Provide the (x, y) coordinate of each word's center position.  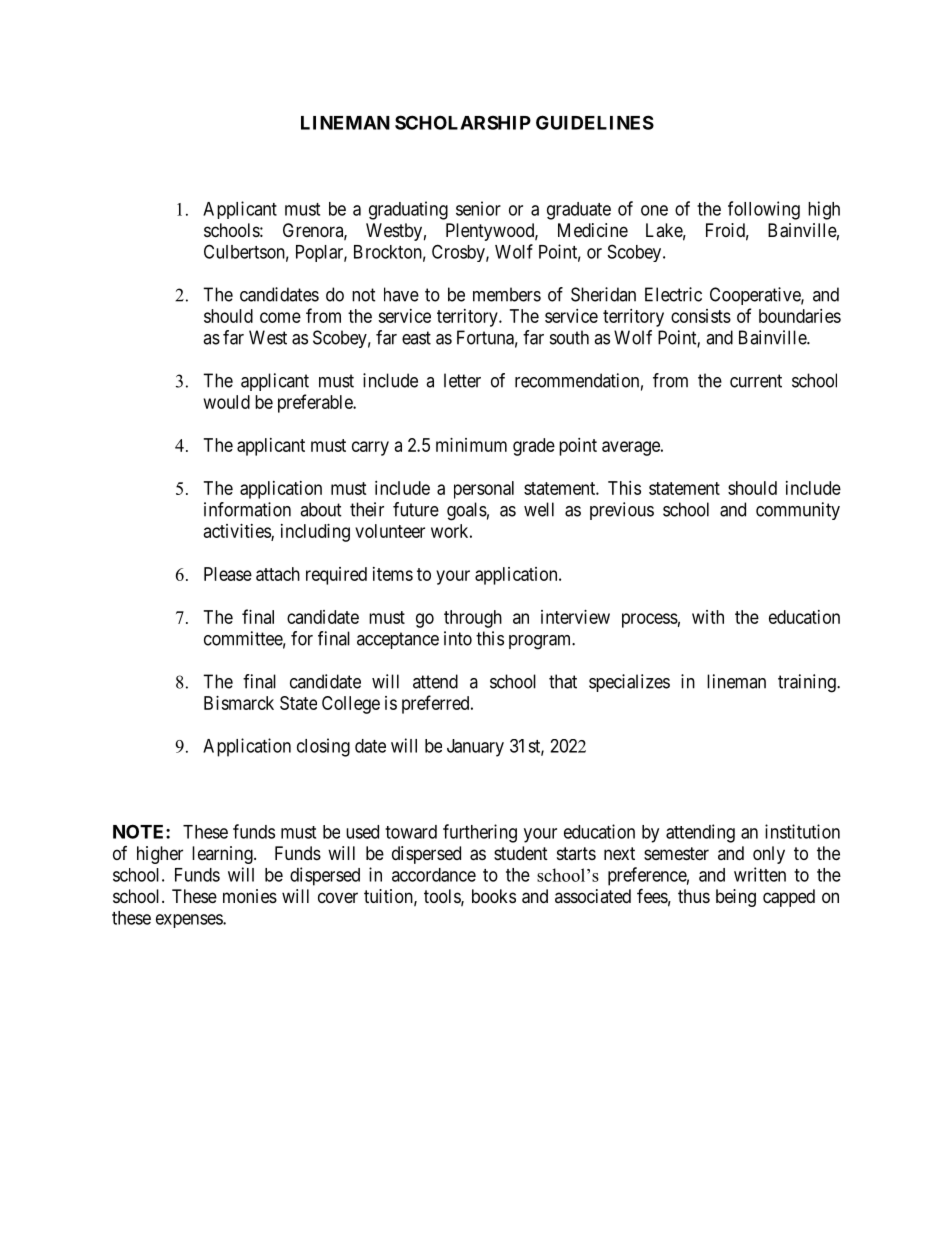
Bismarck (239, 703)
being (736, 898)
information (247, 509)
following (764, 210)
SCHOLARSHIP (463, 122)
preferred (437, 704)
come (280, 317)
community (798, 511)
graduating (408, 210)
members (507, 294)
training (808, 683)
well (539, 509)
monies (250, 896)
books (494, 896)
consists (701, 316)
